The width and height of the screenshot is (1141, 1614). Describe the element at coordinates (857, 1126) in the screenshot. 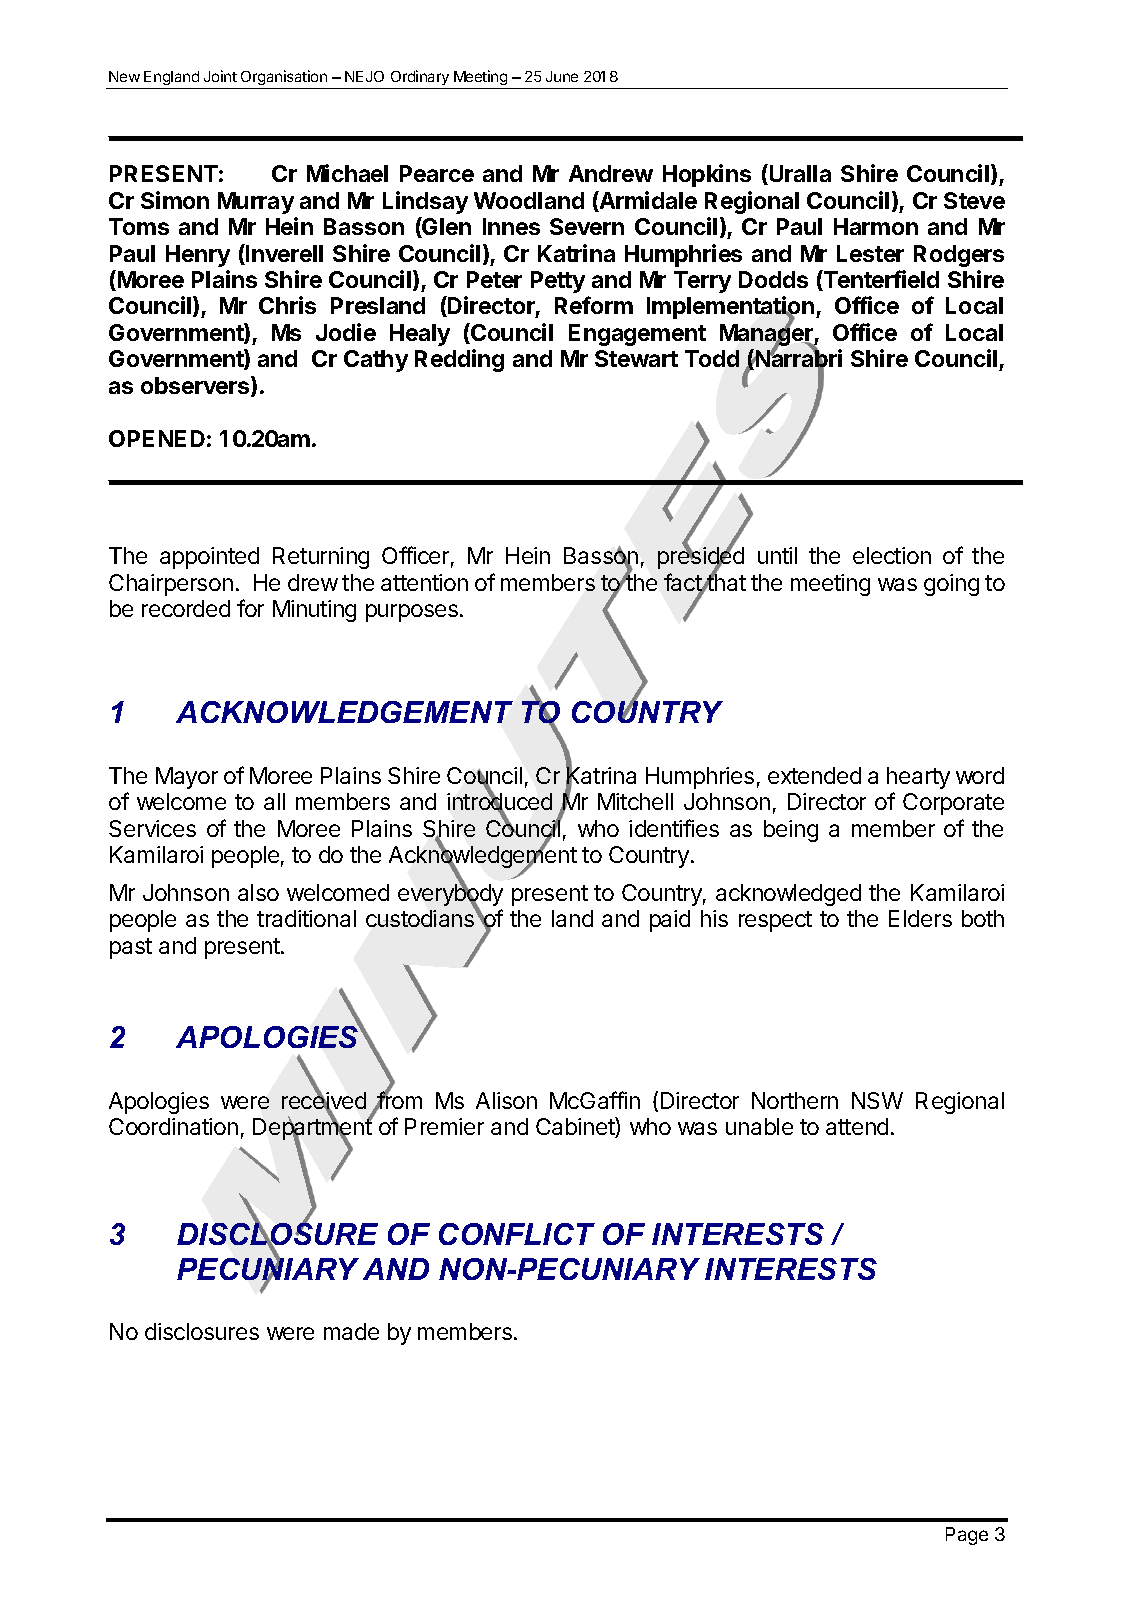

I see `attend` at that location.
